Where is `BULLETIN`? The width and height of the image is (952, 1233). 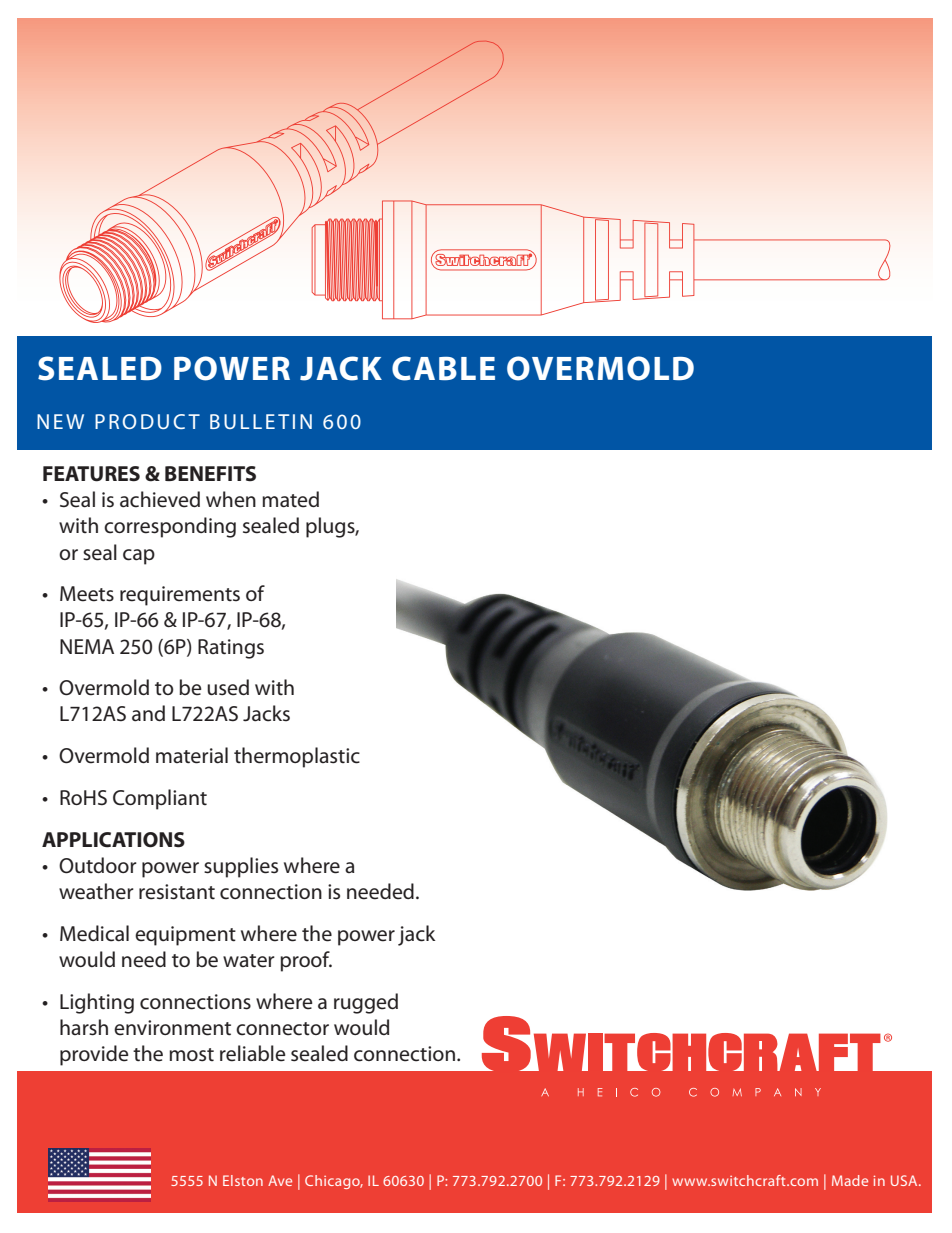 BULLETIN is located at coordinates (261, 421).
